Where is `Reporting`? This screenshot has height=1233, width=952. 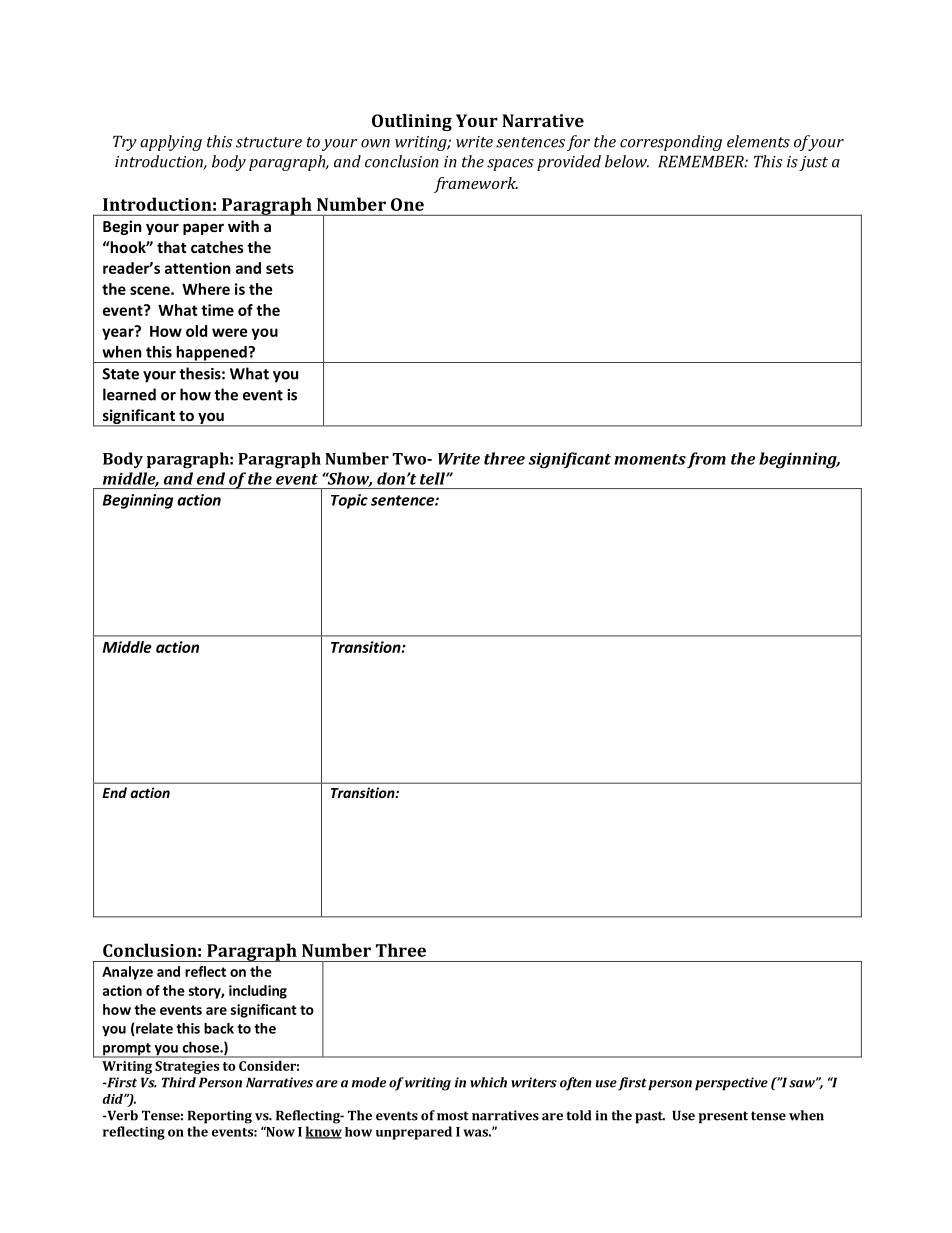
Reporting is located at coordinates (220, 1117).
